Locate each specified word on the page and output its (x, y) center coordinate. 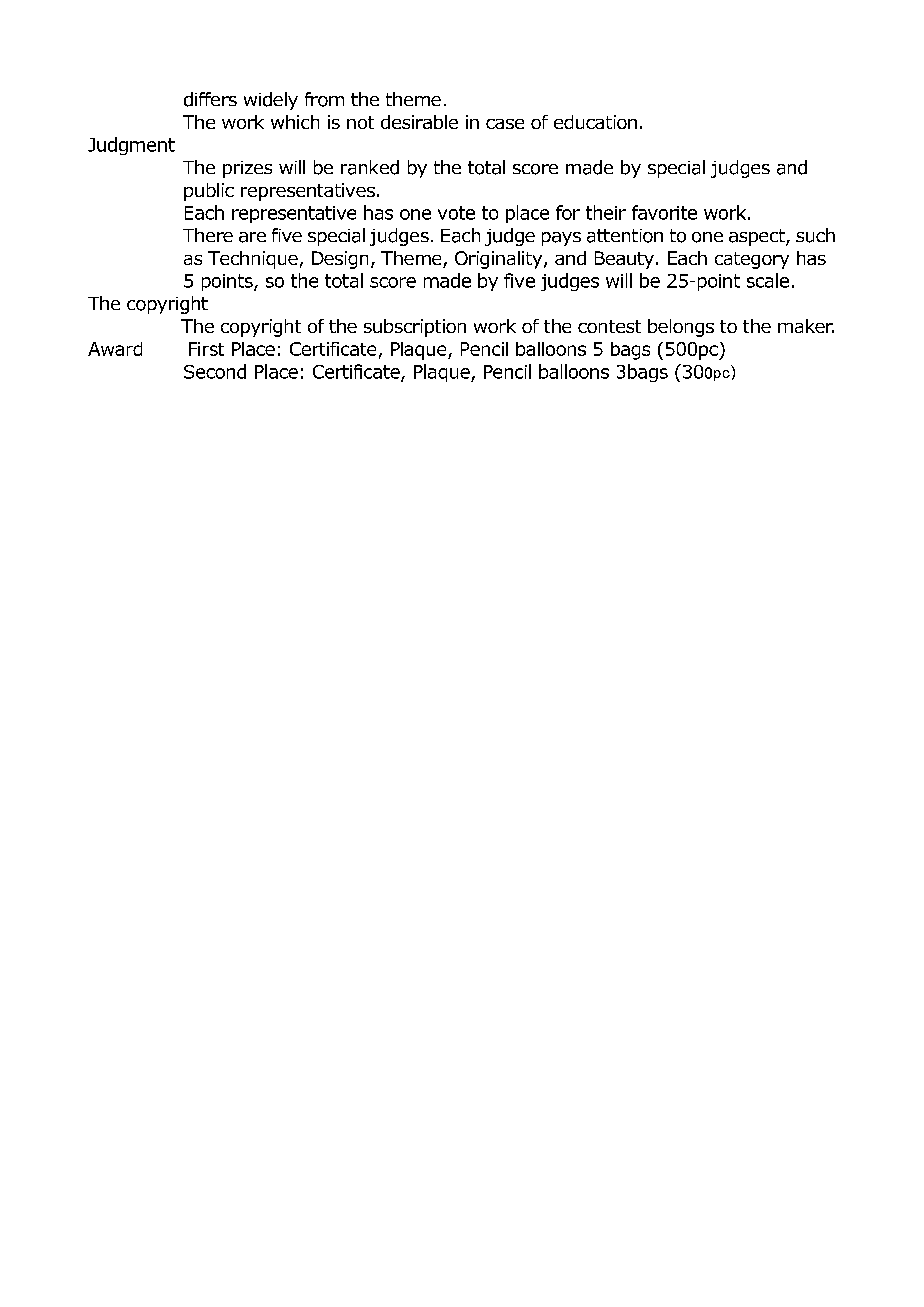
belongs (681, 328)
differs (210, 99)
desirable (419, 122)
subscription (415, 328)
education (595, 122)
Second (215, 371)
